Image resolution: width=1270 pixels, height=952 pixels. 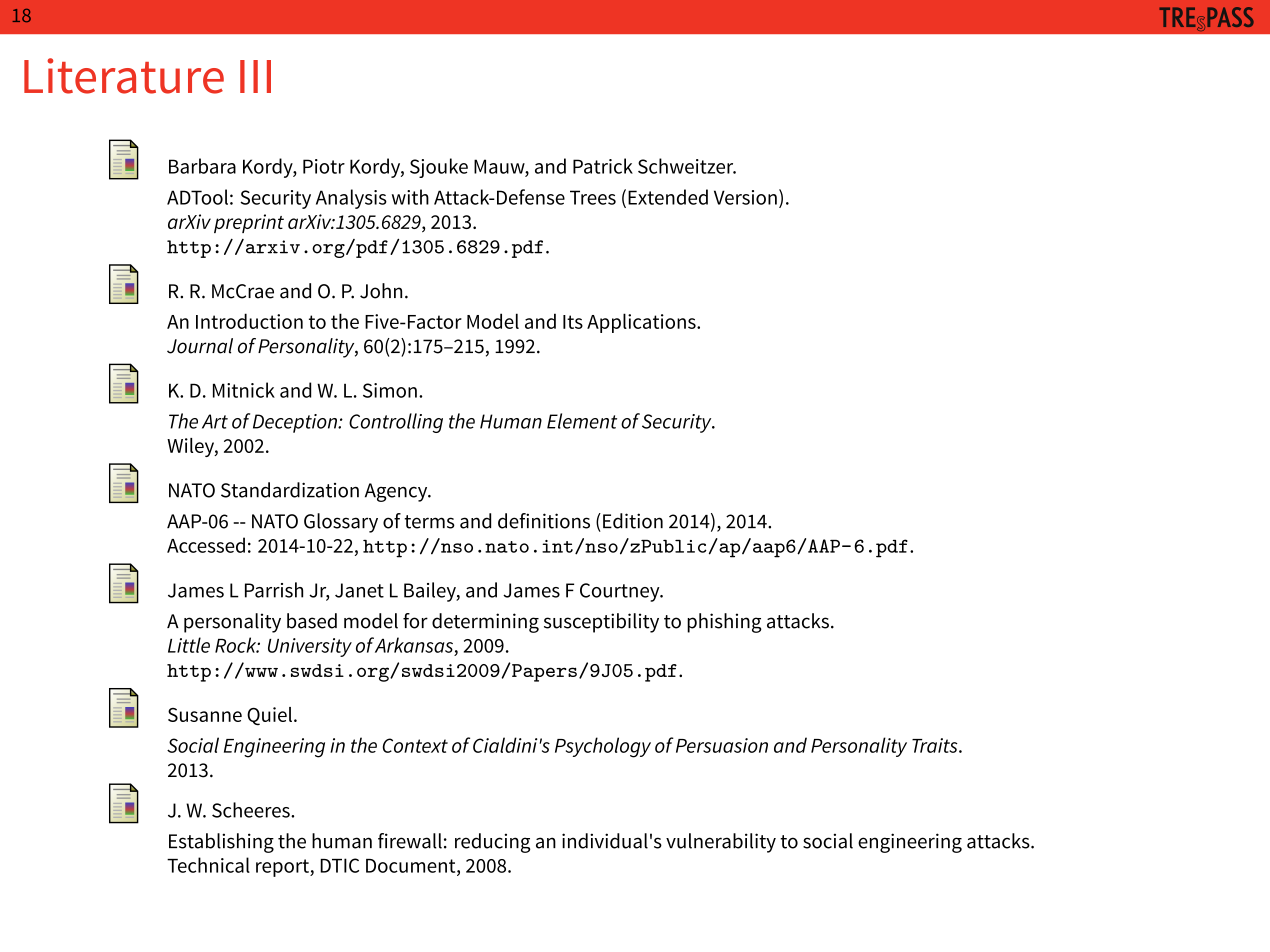 What do you see at coordinates (274, 590) in the document?
I see `Parrish` at bounding box center [274, 590].
